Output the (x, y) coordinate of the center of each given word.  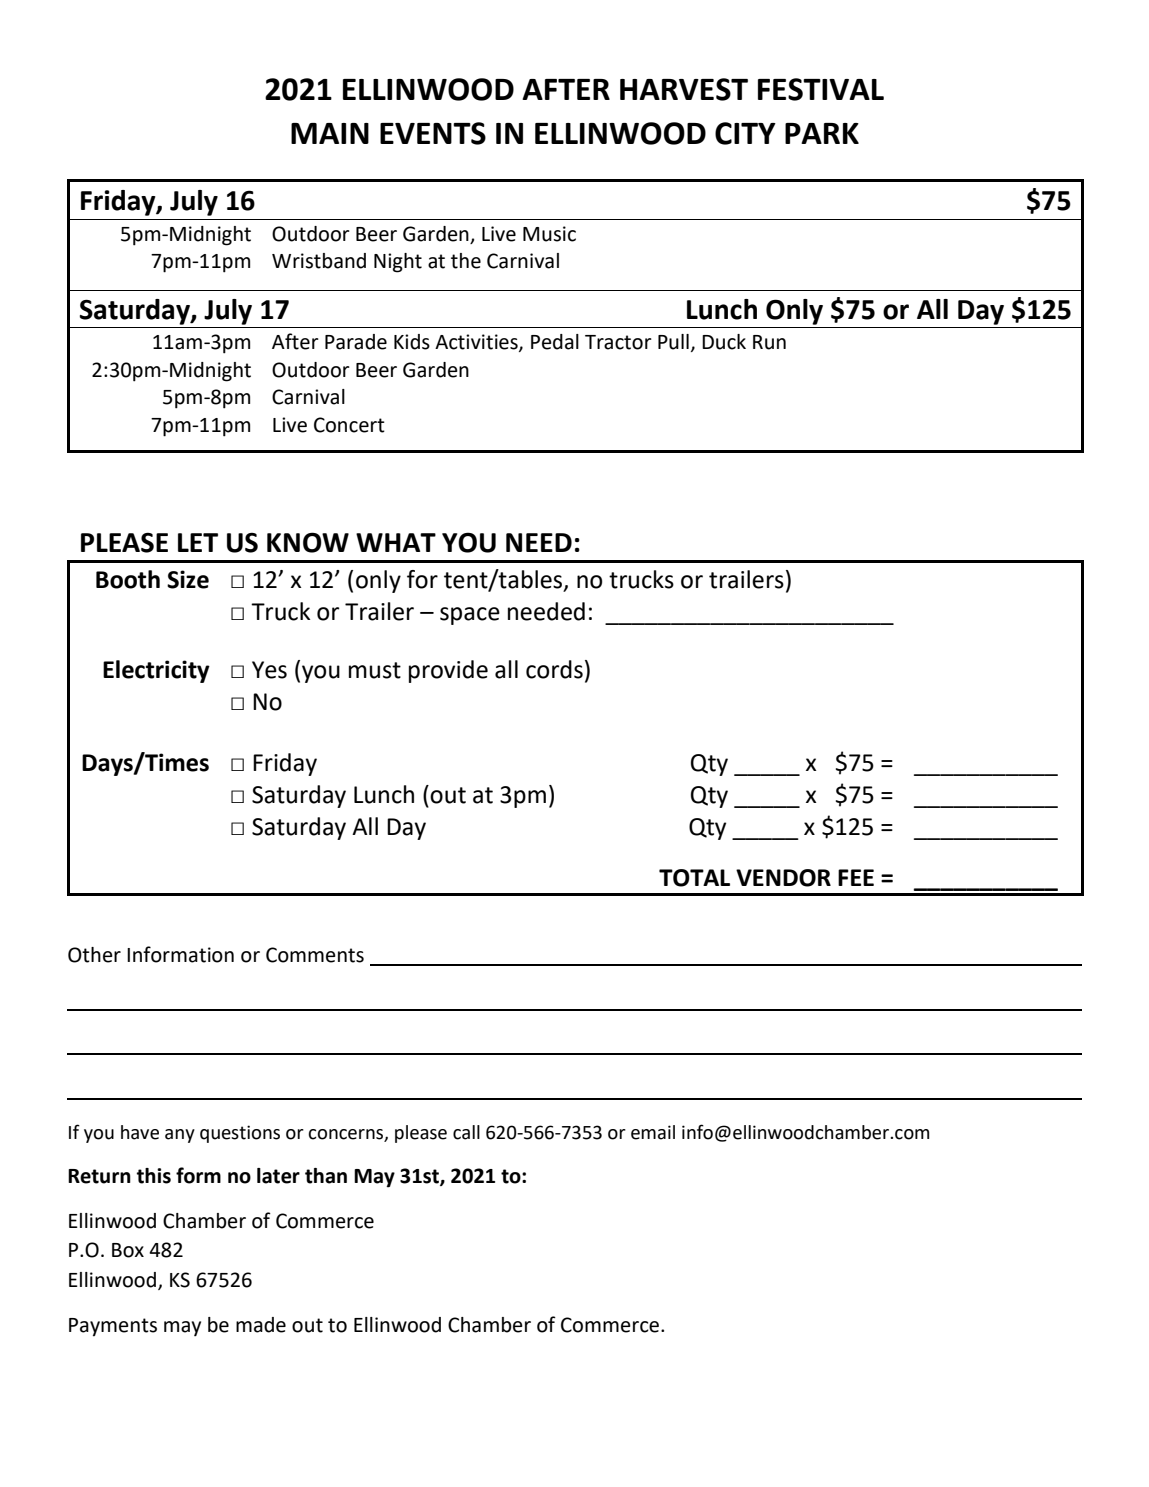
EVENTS (433, 133)
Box (128, 1250)
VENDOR (783, 878)
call (466, 1132)
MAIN (330, 133)
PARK (822, 133)
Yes (269, 670)
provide (448, 671)
